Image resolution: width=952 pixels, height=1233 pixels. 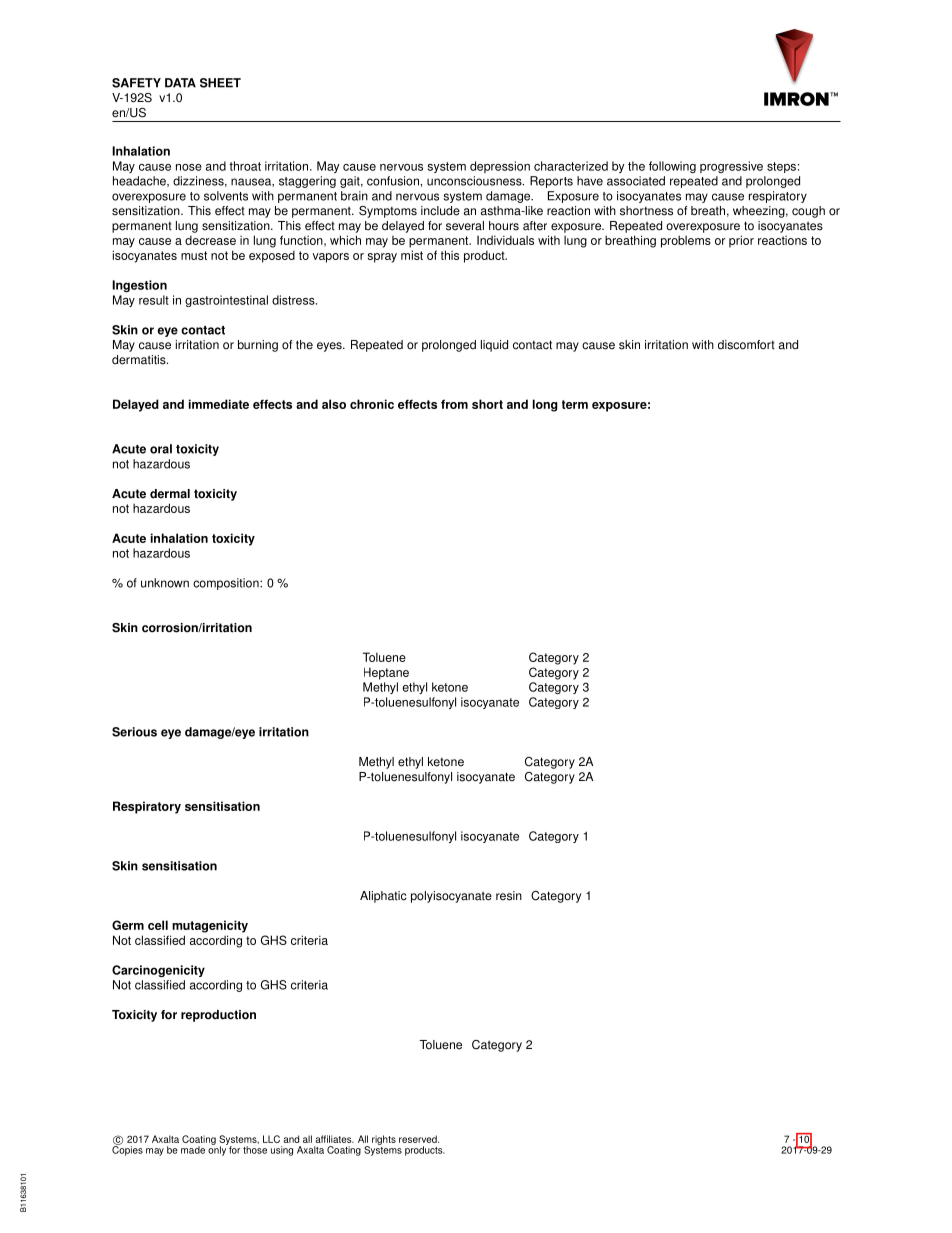 I want to click on discomfort, so click(x=746, y=345).
